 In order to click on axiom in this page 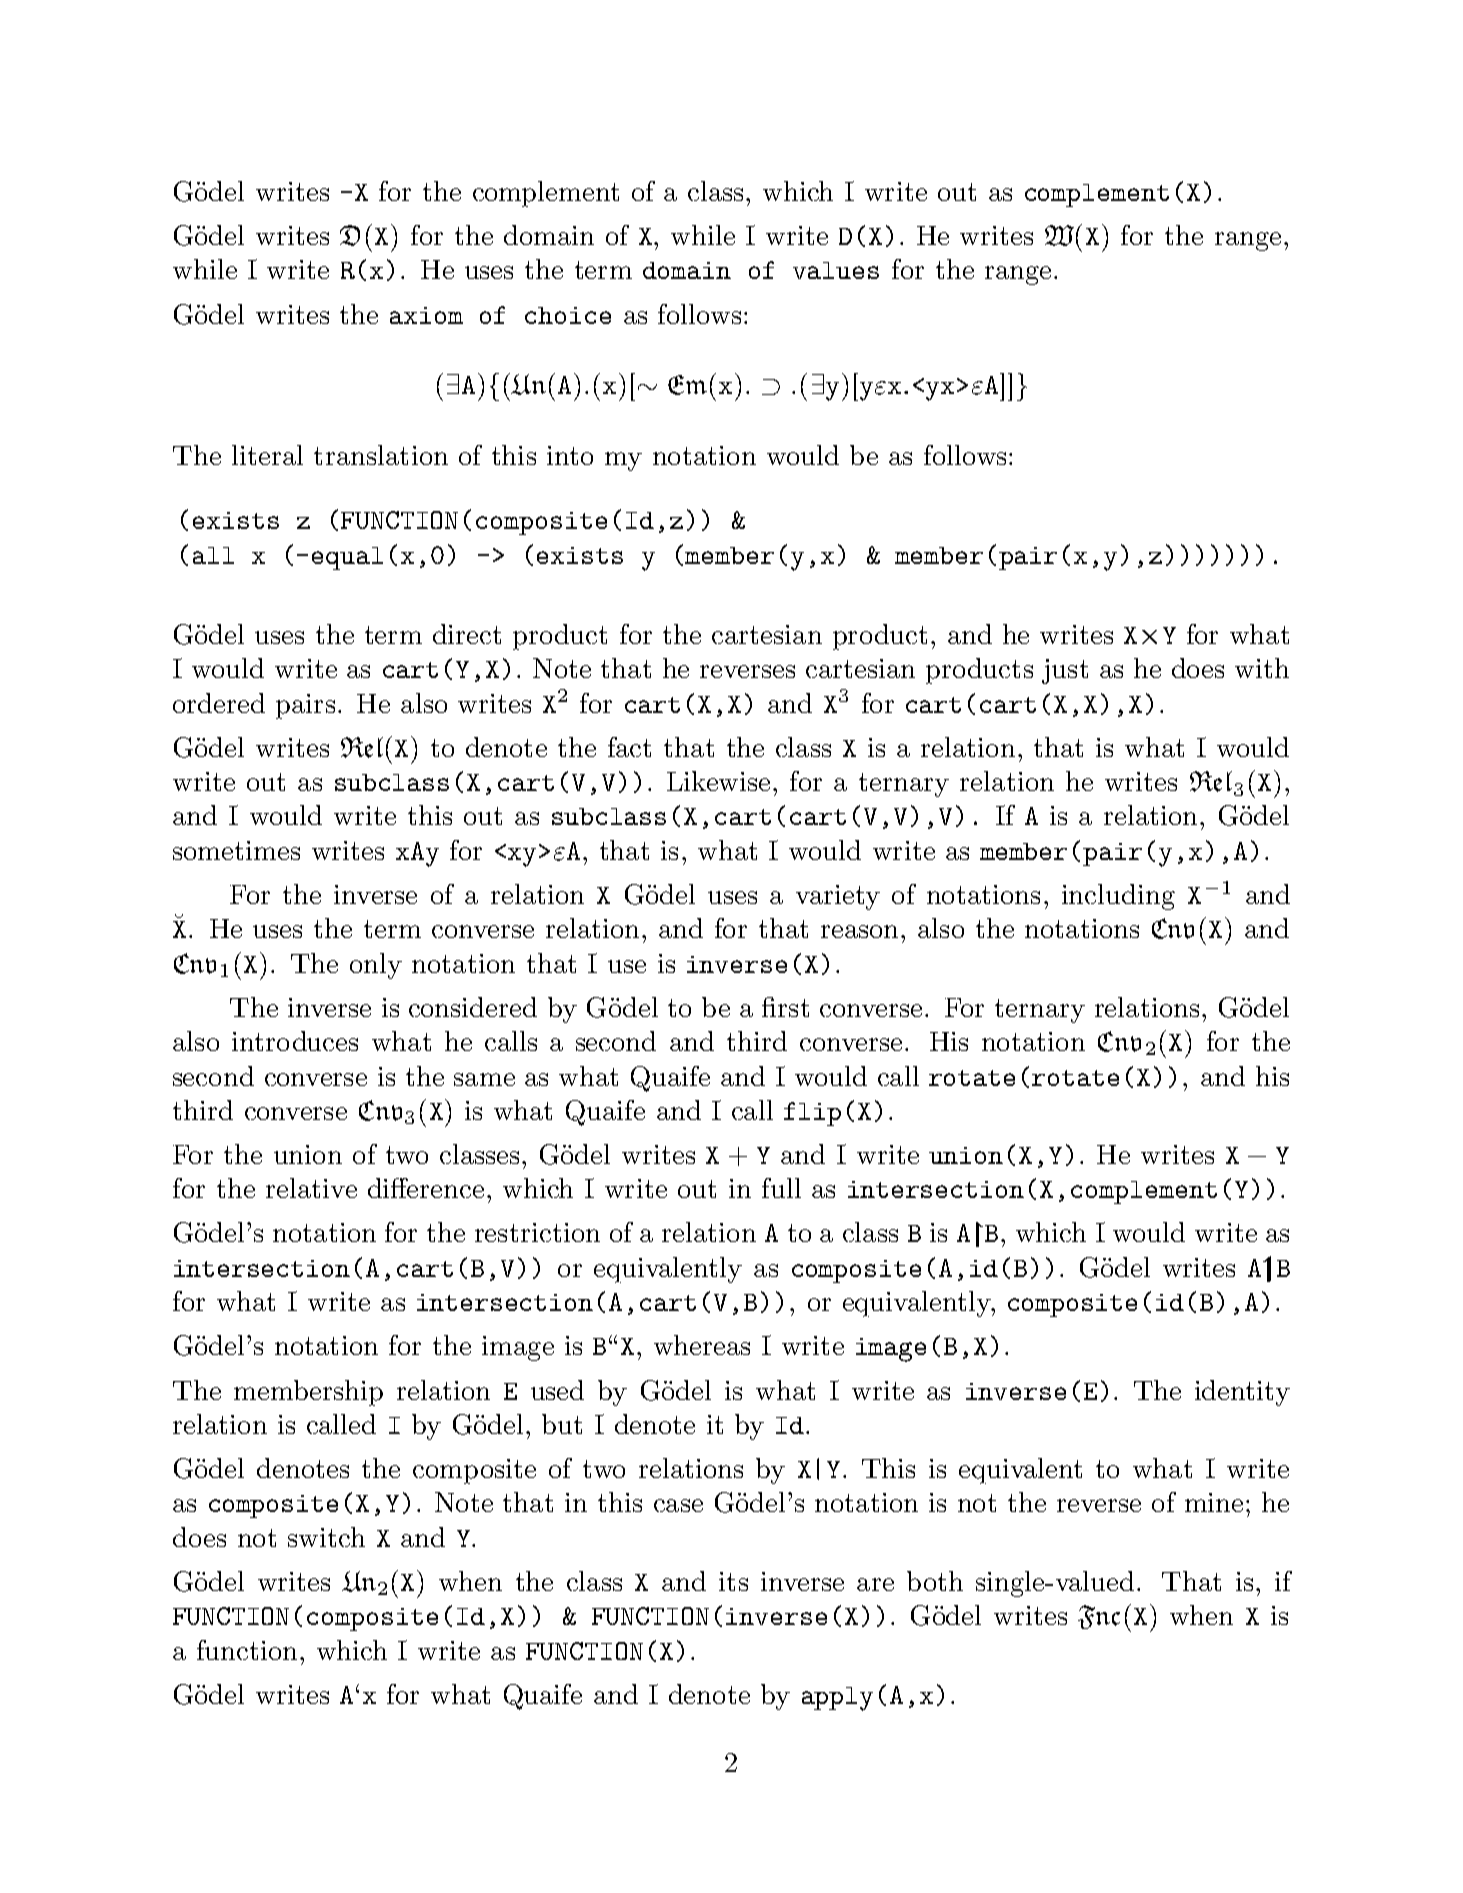, I will do `click(426, 315)`.
